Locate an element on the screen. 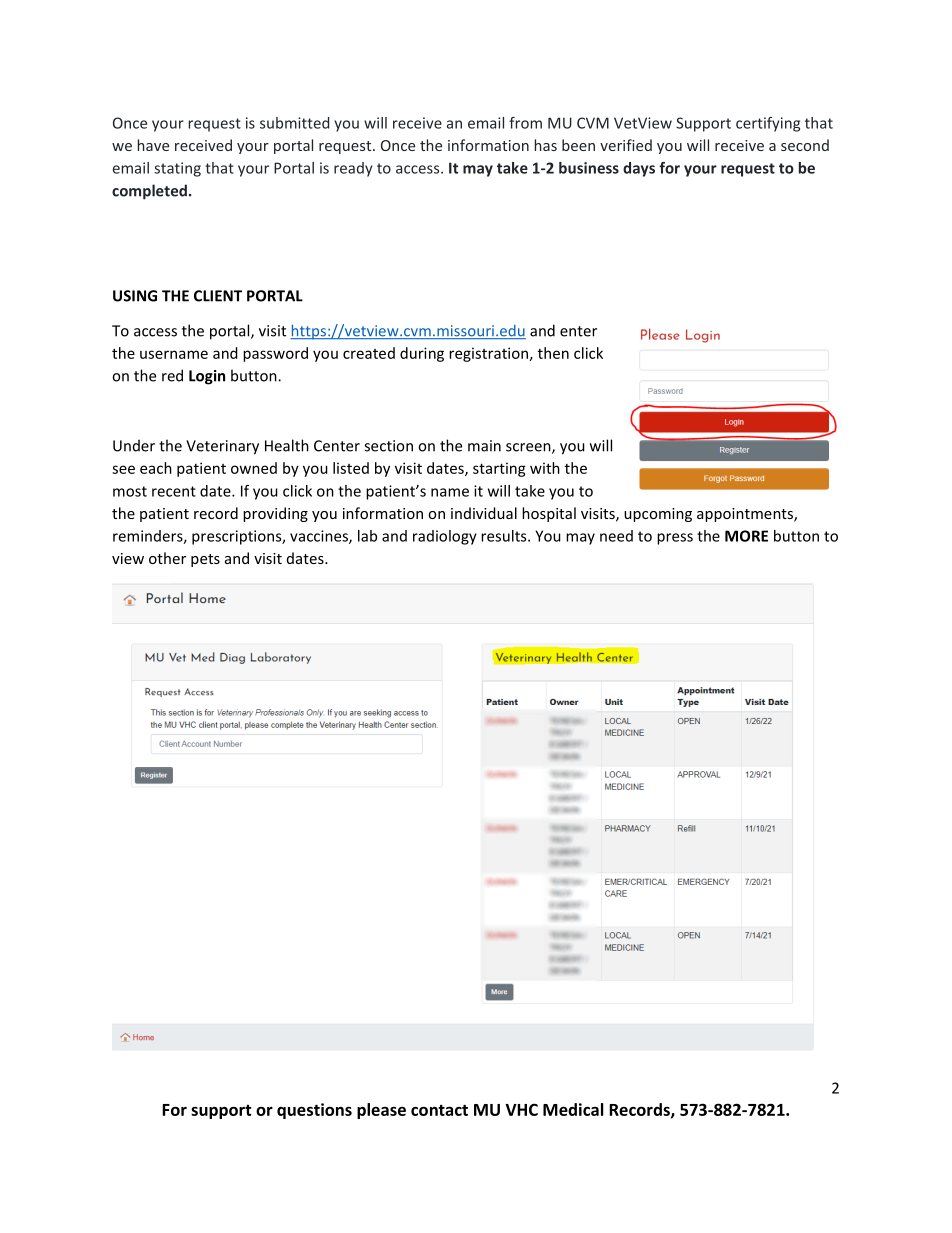 The image size is (952, 1233). pets is located at coordinates (205, 560).
